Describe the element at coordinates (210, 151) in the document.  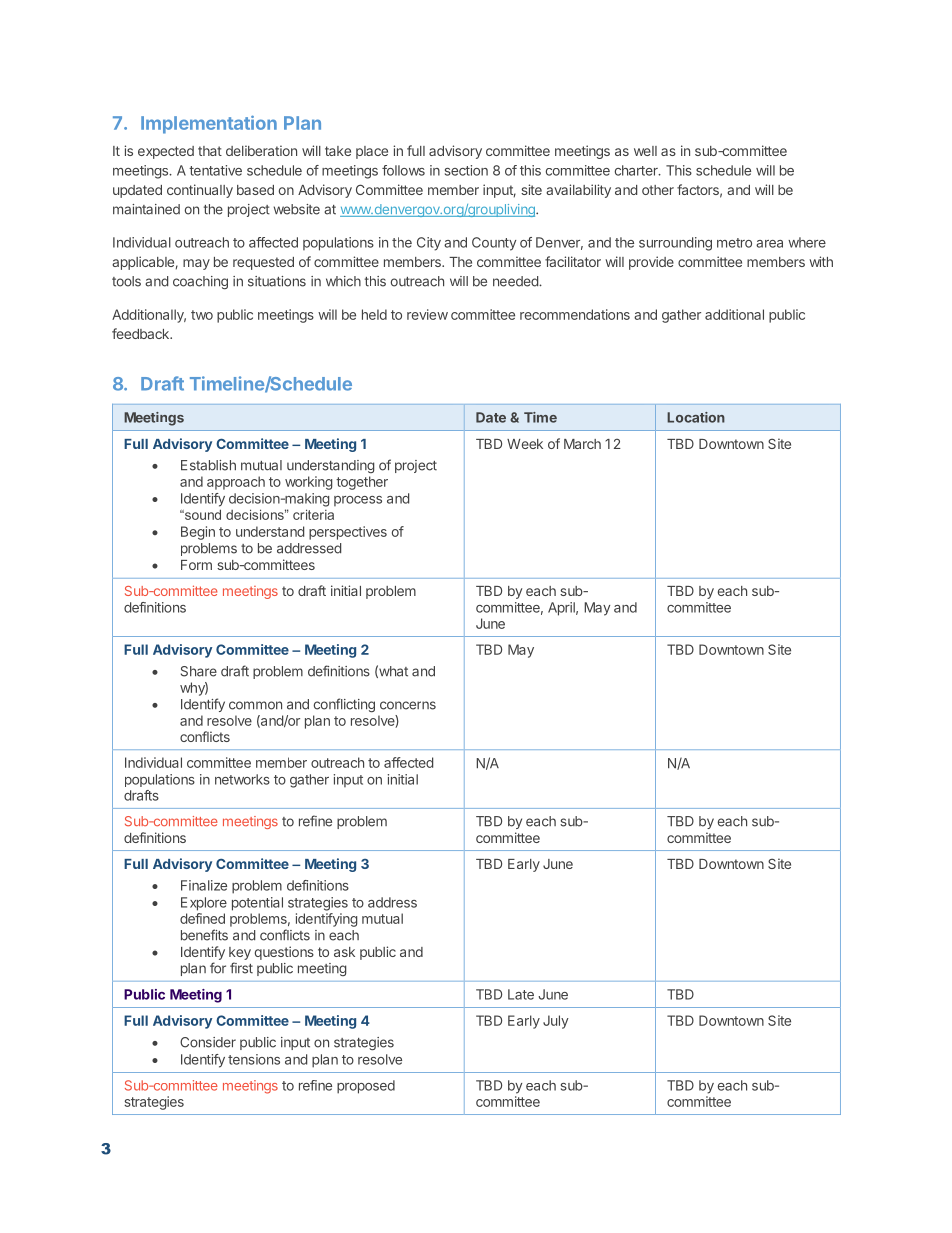
I see `that` at that location.
